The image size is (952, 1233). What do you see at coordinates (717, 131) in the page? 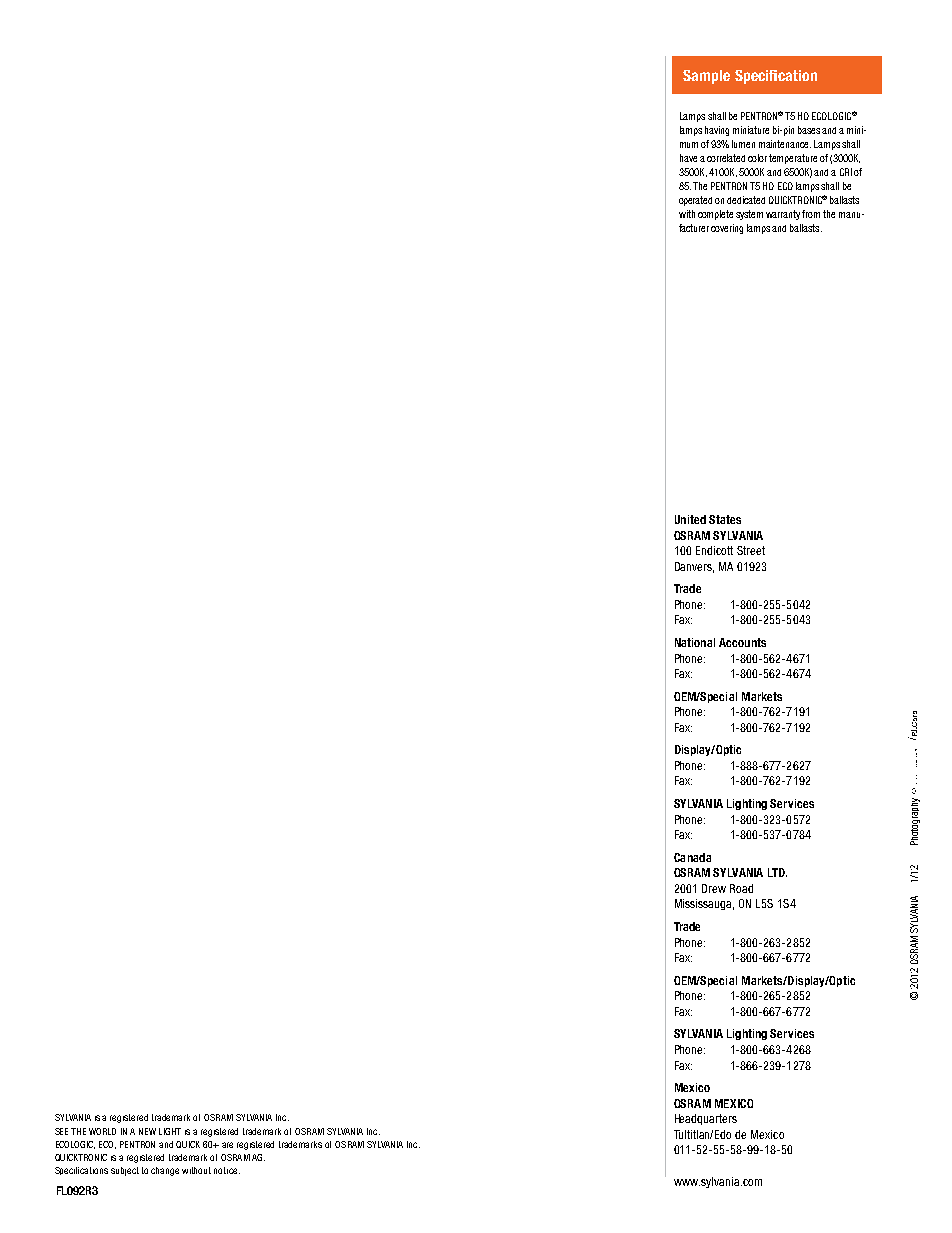
I see `having` at bounding box center [717, 131].
